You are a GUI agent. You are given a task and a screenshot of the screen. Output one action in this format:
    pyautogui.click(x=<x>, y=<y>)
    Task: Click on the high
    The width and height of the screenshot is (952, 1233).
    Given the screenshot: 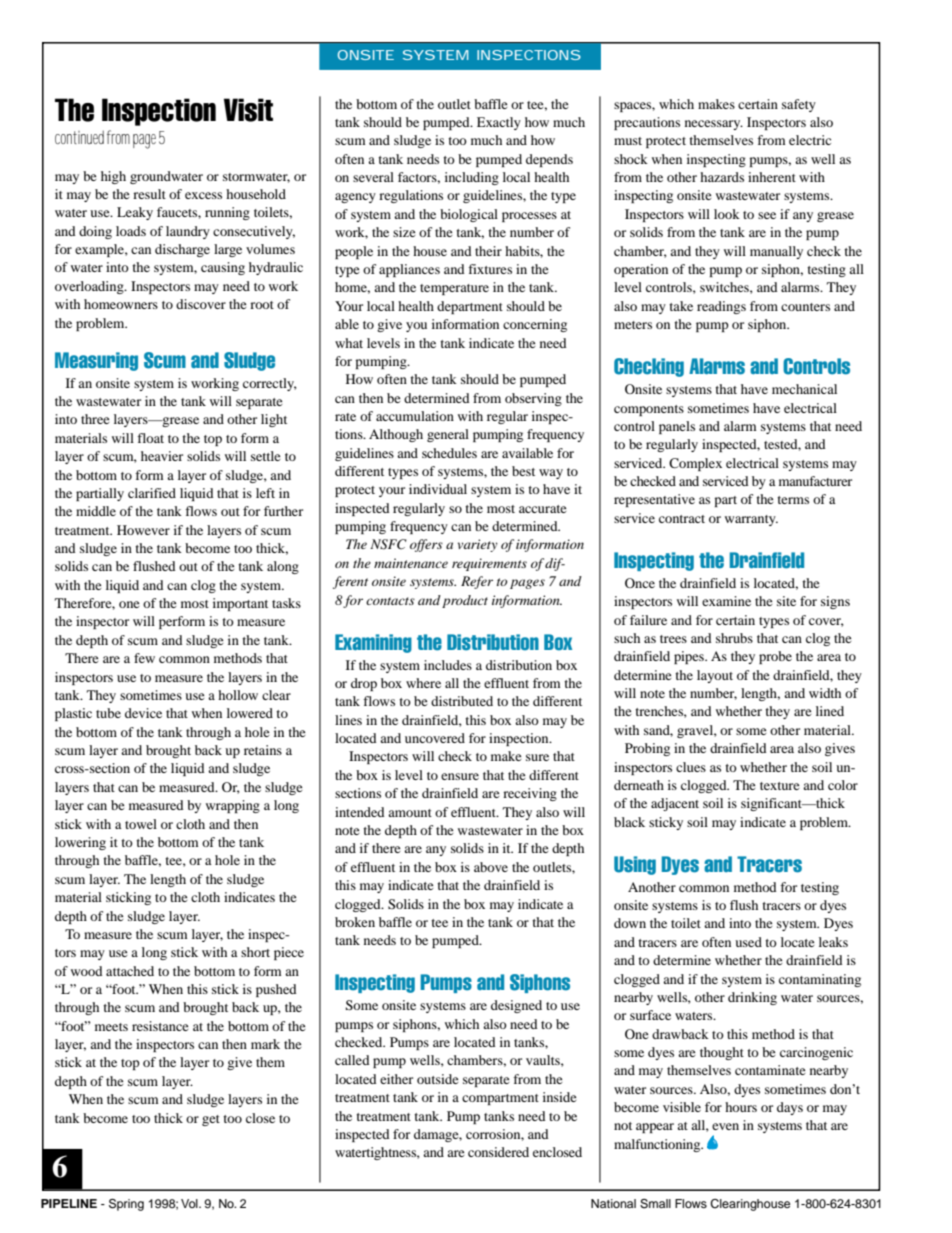 What is the action you would take?
    pyautogui.click(x=113, y=177)
